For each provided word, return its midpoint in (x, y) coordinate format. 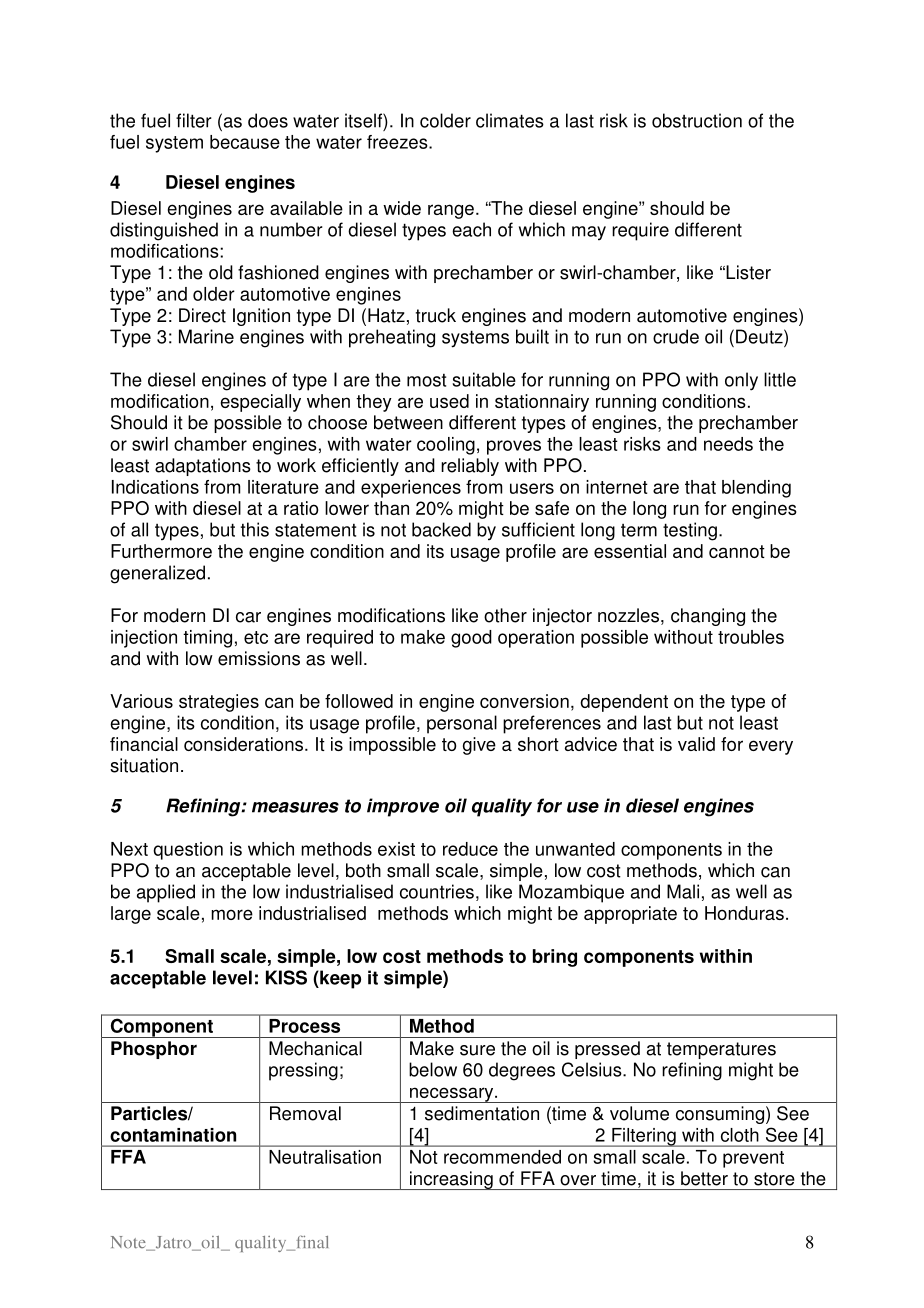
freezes (398, 142)
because (245, 142)
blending (756, 489)
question (188, 851)
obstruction (697, 120)
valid (696, 744)
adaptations (203, 467)
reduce (470, 849)
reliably (470, 467)
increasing (451, 1180)
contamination (173, 1135)
